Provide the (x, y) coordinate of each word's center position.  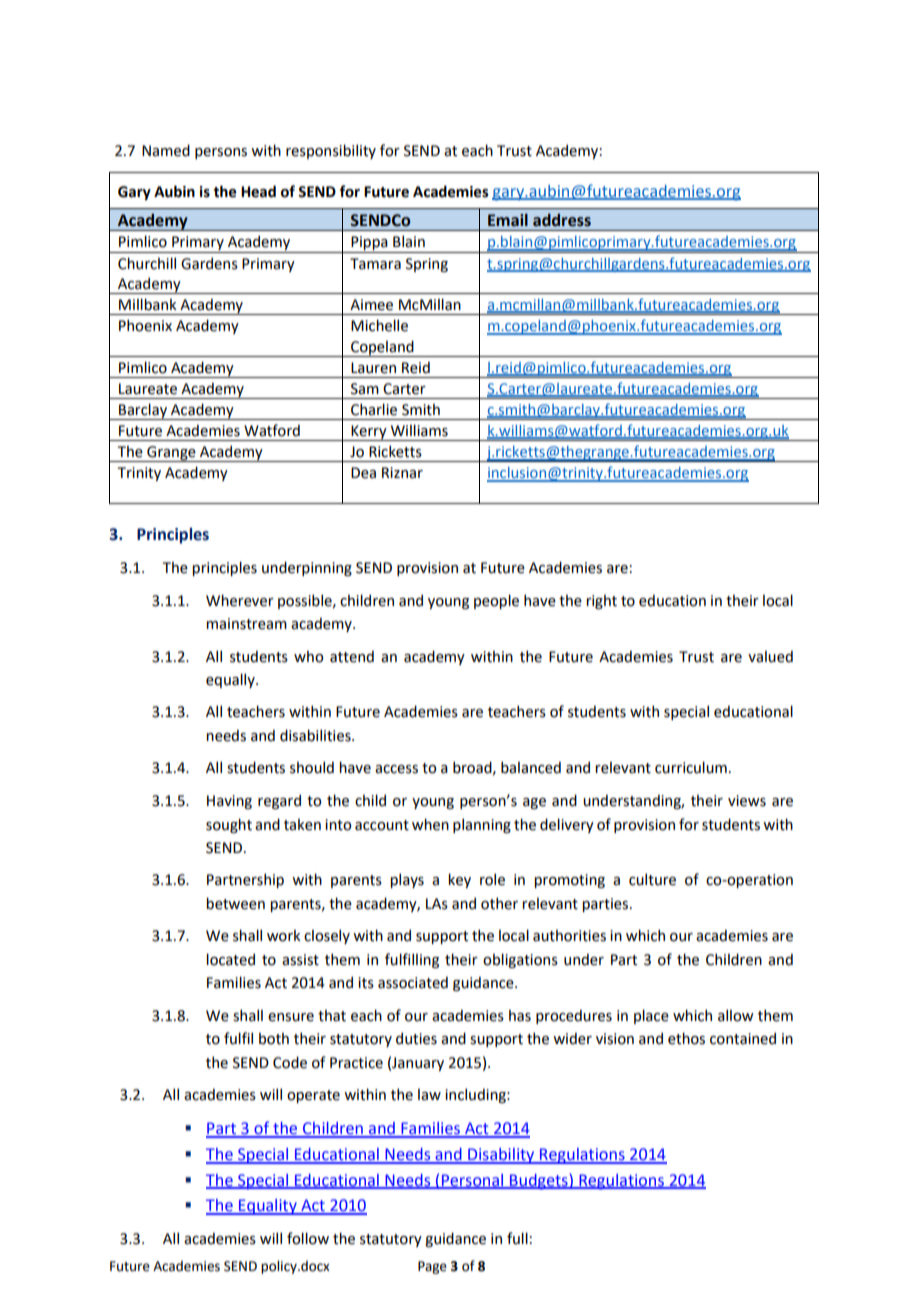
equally (231, 680)
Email (508, 220)
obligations (520, 960)
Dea (363, 473)
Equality (268, 1207)
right (601, 602)
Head (258, 191)
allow (736, 1015)
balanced (531, 767)
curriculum (691, 767)
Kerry (369, 433)
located (230, 959)
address (562, 220)
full (517, 1238)
